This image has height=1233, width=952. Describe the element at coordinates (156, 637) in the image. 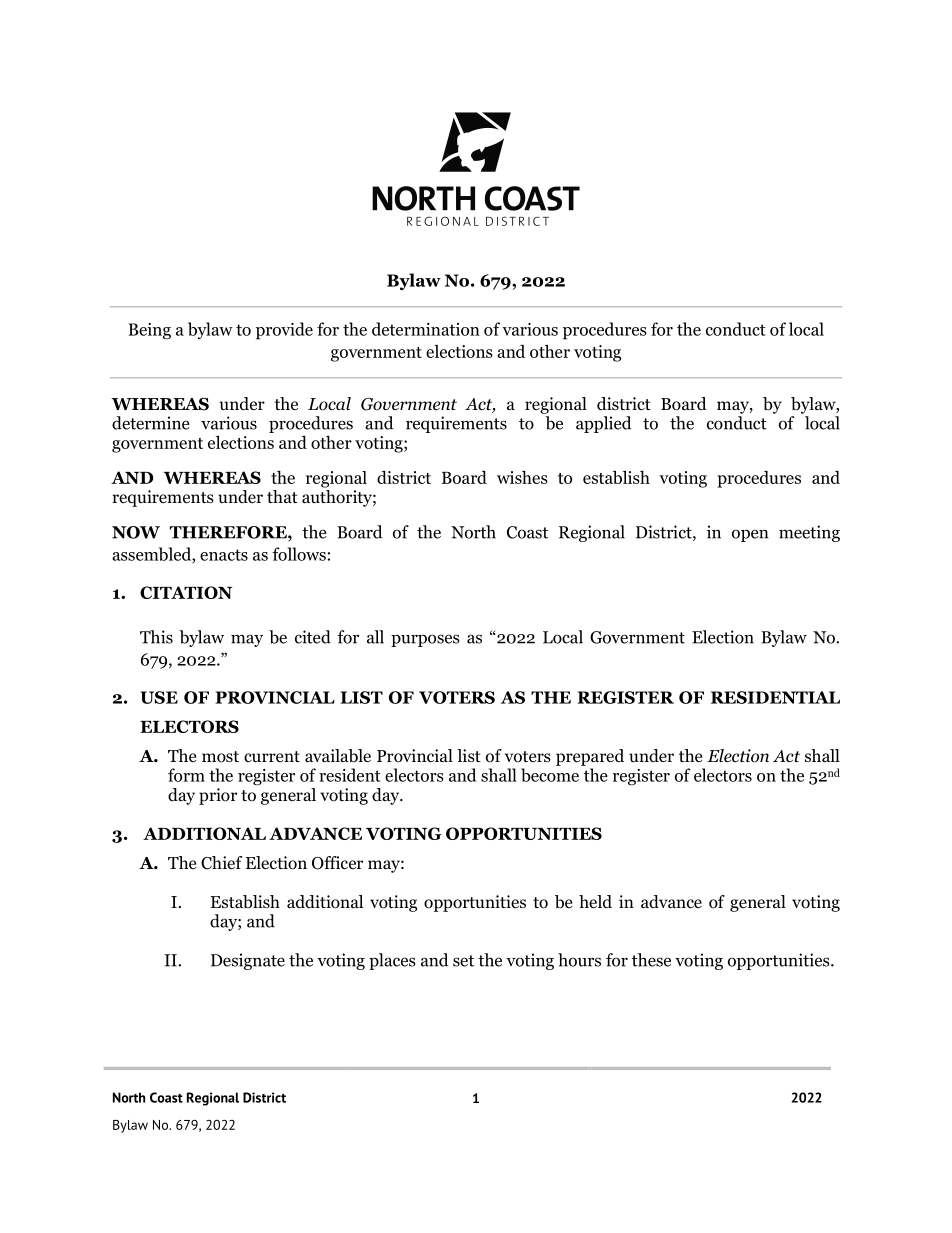

I see `This` at that location.
